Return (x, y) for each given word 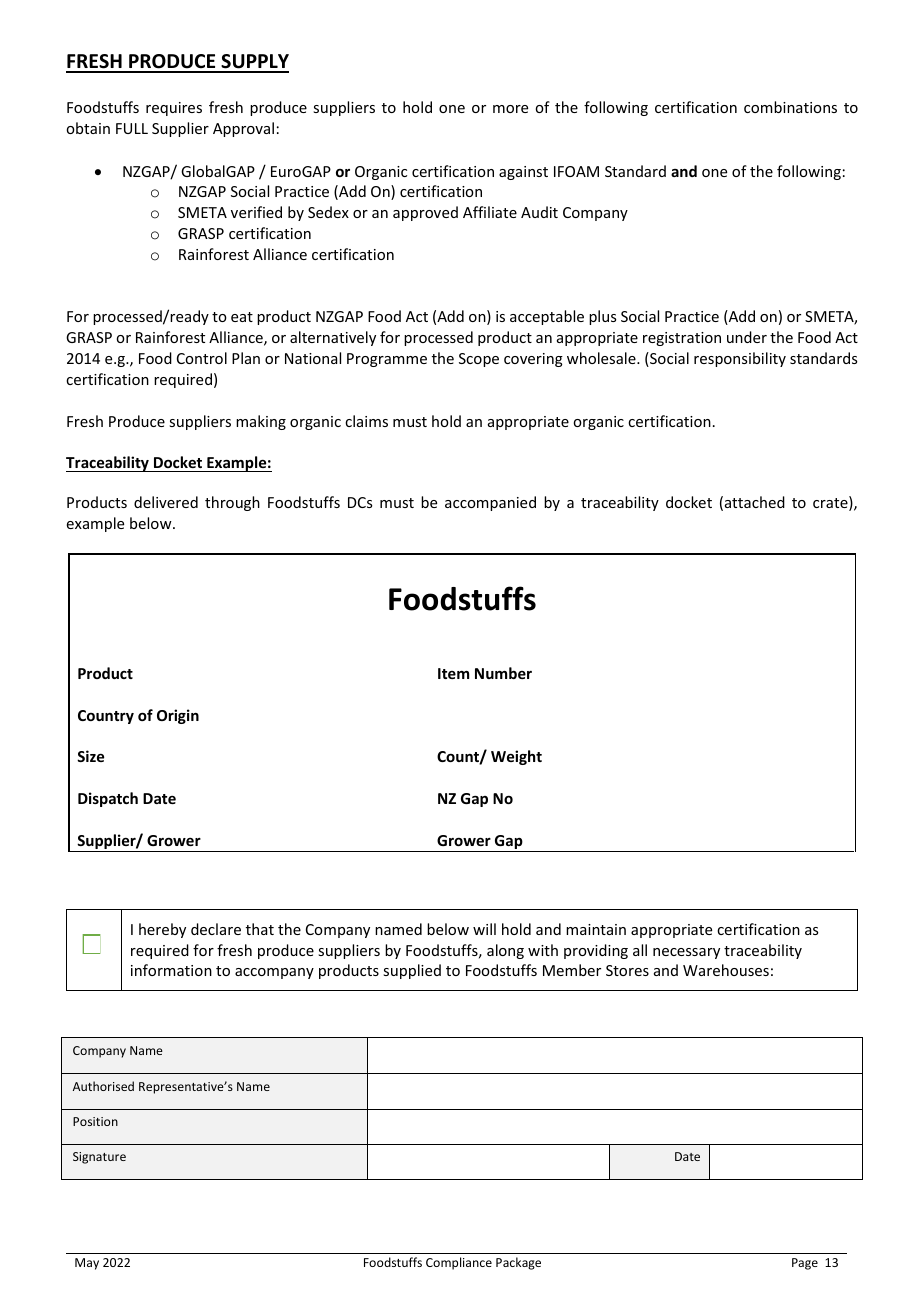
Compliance (459, 1263)
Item (453, 673)
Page (805, 1264)
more (510, 109)
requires (174, 109)
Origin (178, 716)
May (87, 1264)
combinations (790, 107)
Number (503, 673)
